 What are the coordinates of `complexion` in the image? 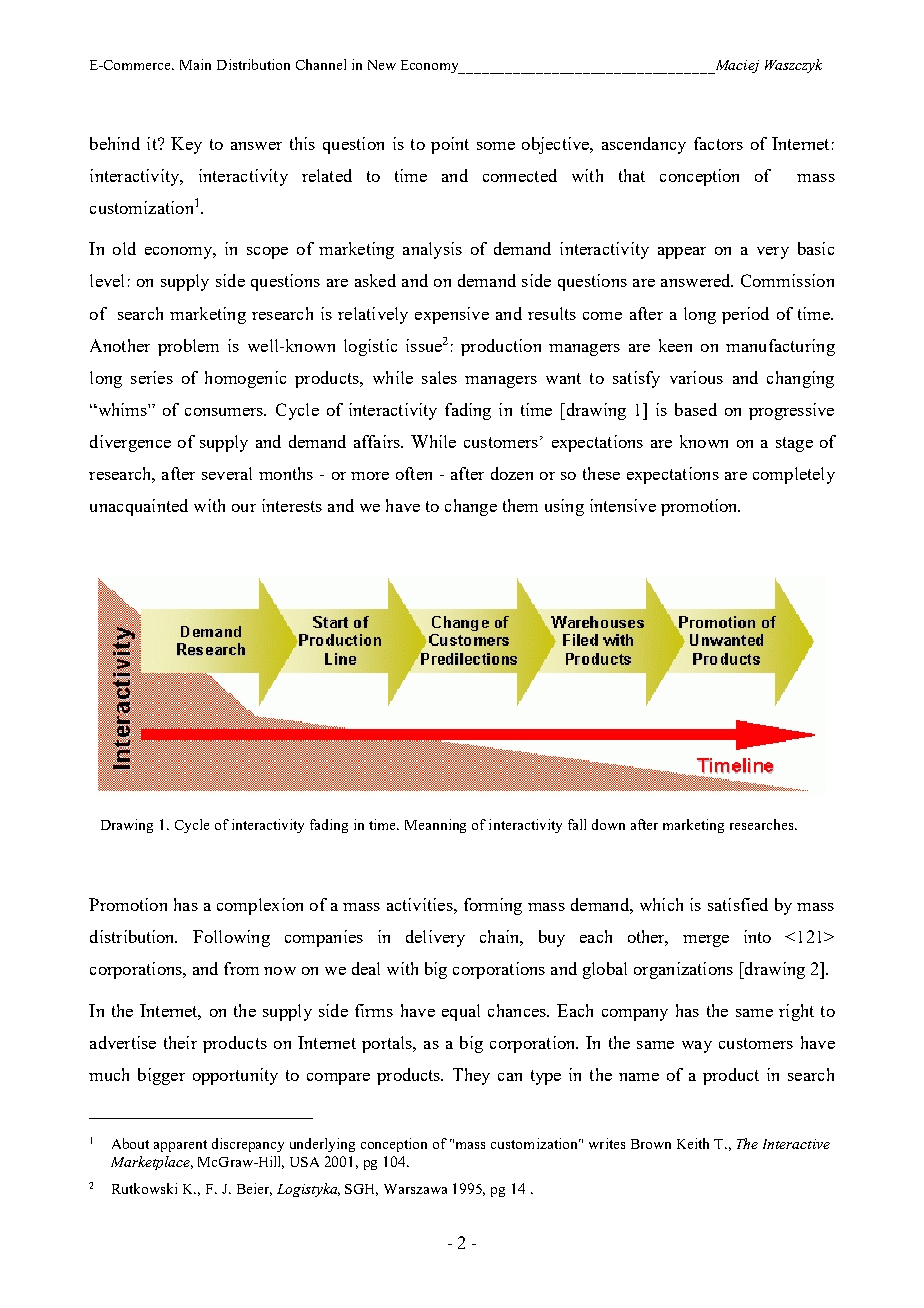 It's located at (260, 906).
